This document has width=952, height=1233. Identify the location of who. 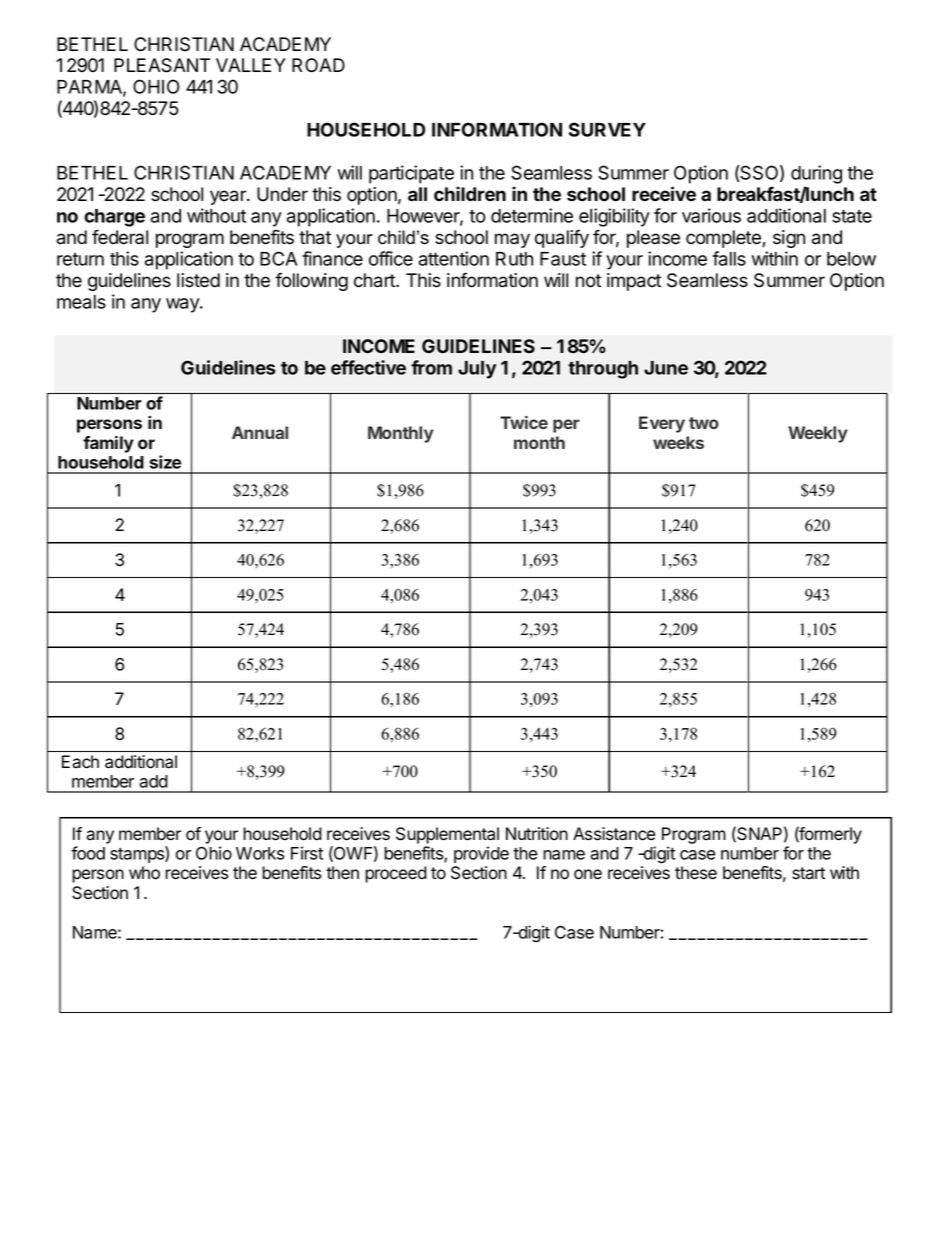
(144, 873).
